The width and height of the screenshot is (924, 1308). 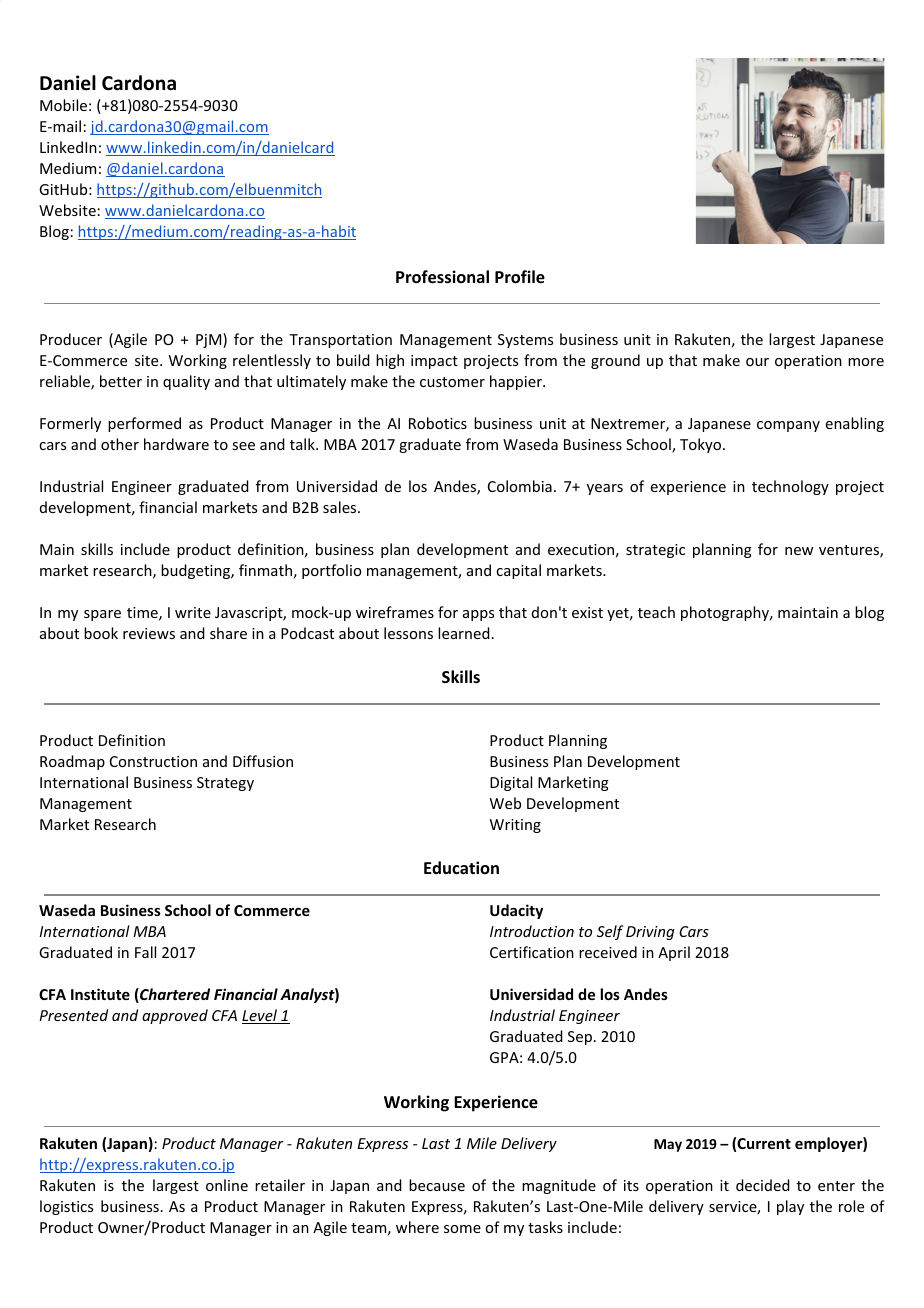 I want to click on Producer, so click(x=71, y=339).
